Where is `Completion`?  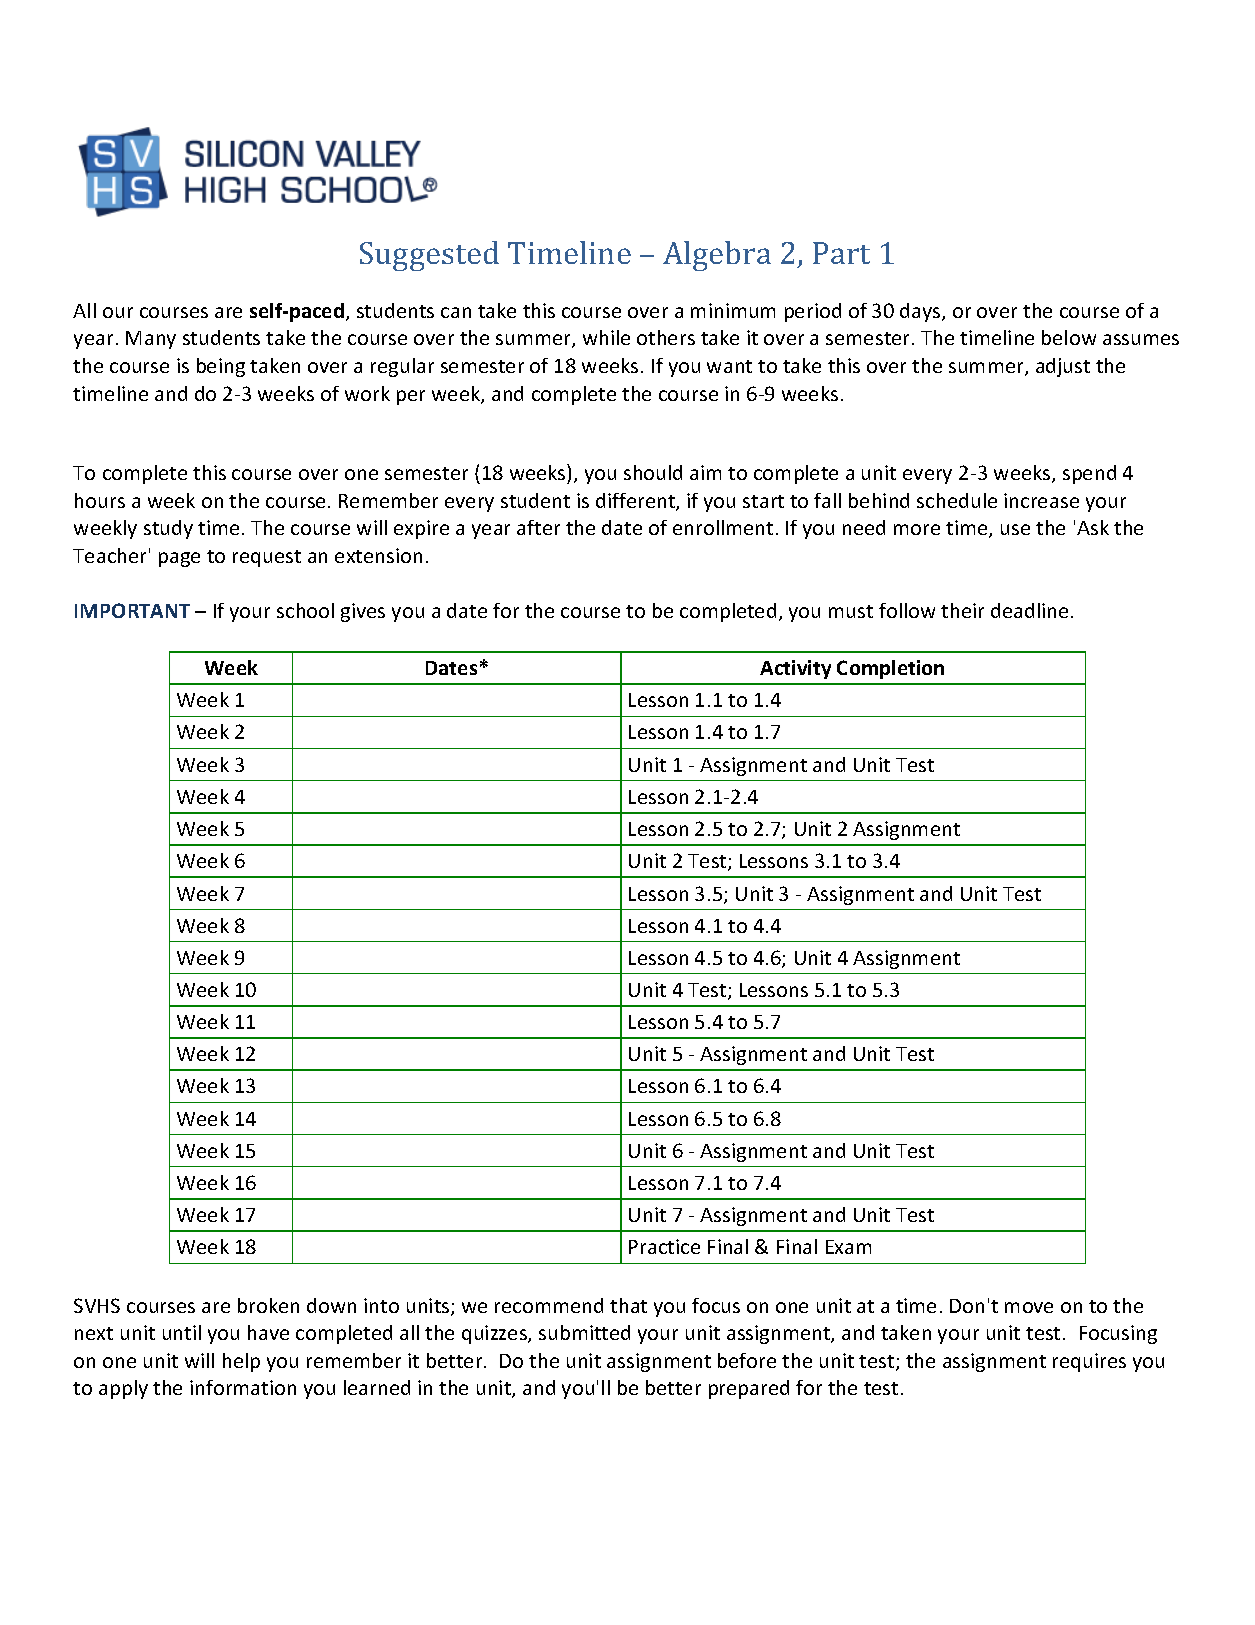
Completion is located at coordinates (890, 669).
